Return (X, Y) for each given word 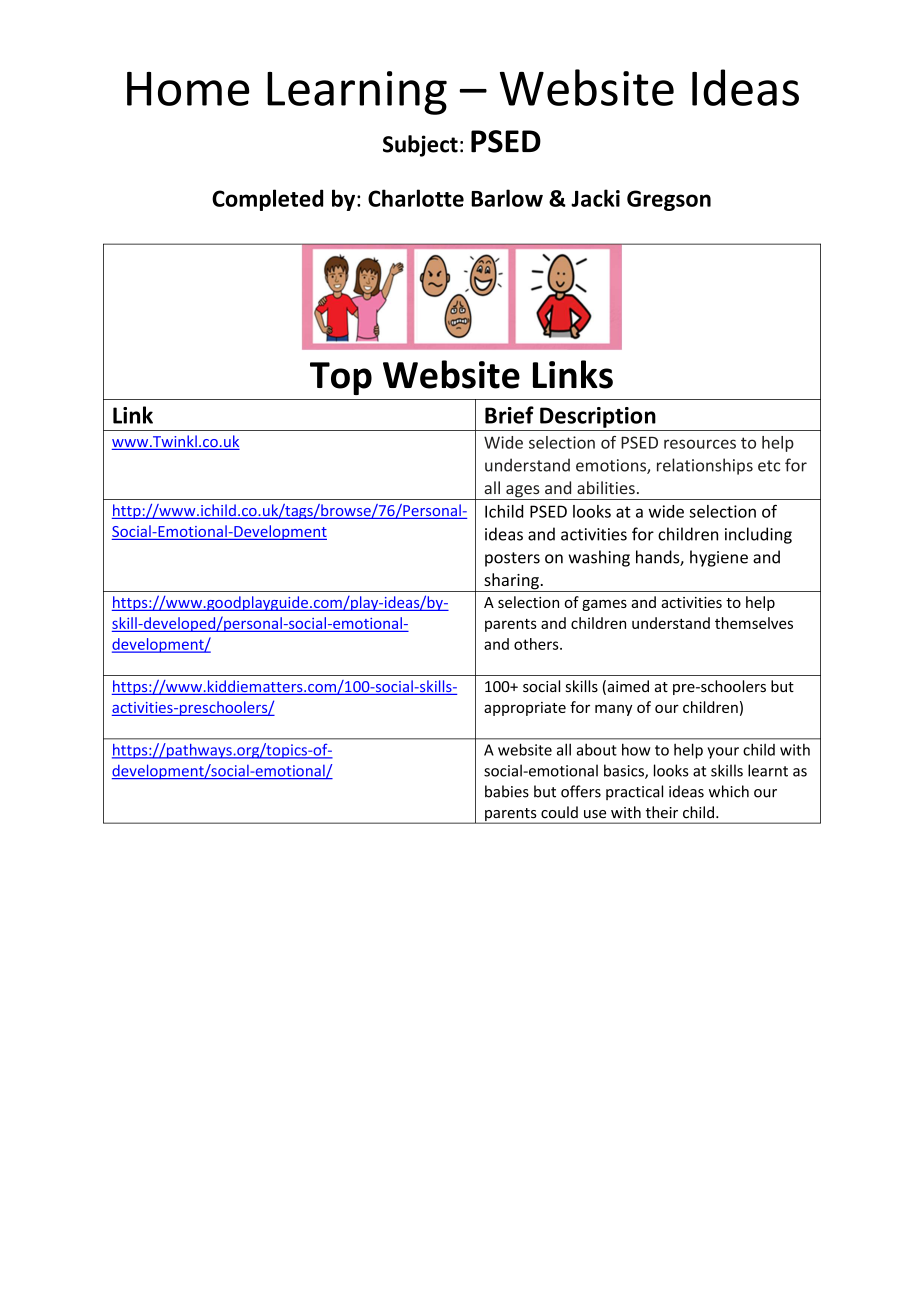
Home (188, 89)
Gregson (669, 200)
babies (507, 791)
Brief (509, 415)
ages (523, 492)
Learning (357, 93)
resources (700, 444)
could (559, 812)
